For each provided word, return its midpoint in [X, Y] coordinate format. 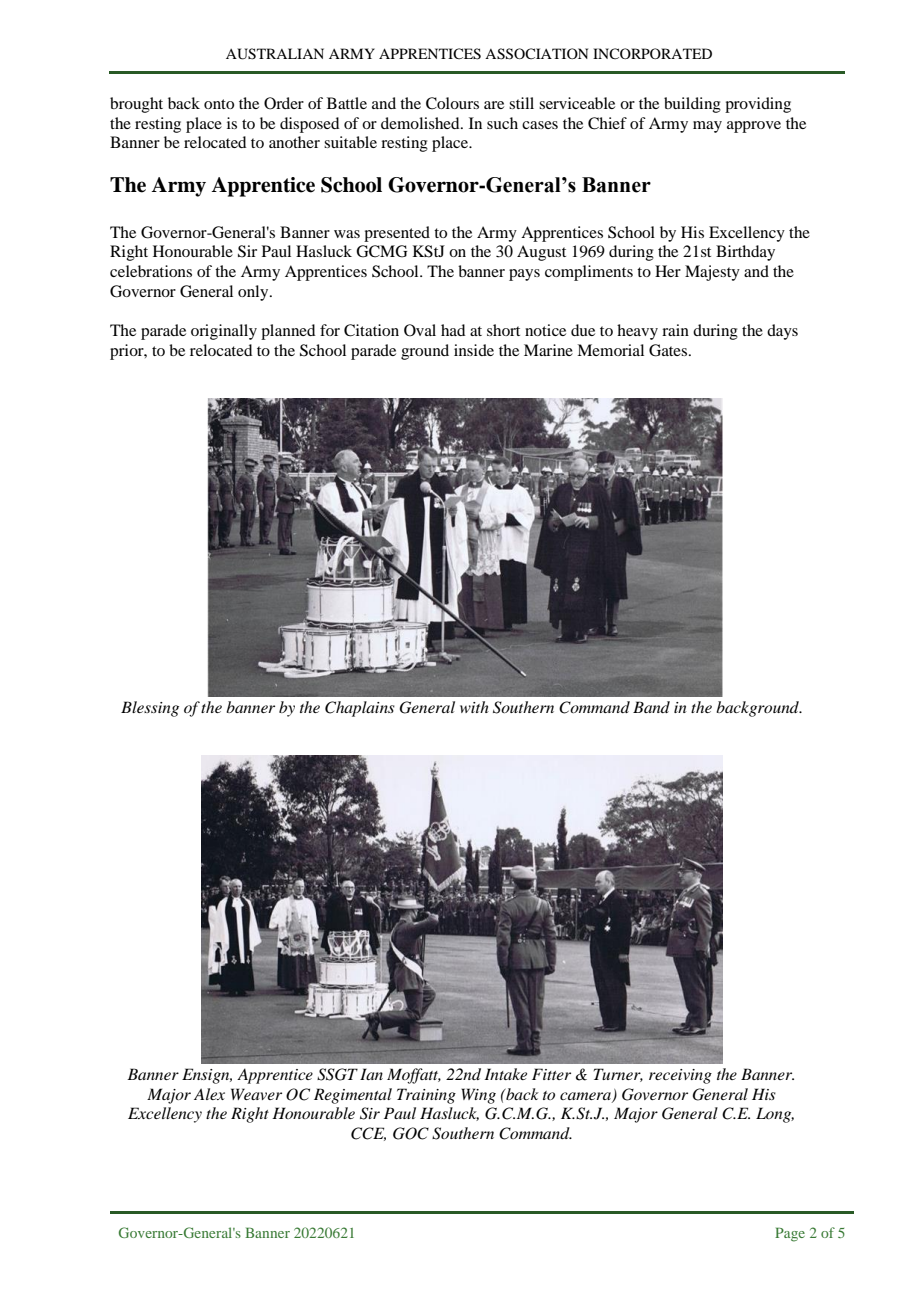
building [692, 105]
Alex [209, 1094]
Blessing [150, 709]
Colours [452, 103]
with [474, 707]
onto [219, 104]
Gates [669, 350]
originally [224, 332]
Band [651, 707]
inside [474, 350]
